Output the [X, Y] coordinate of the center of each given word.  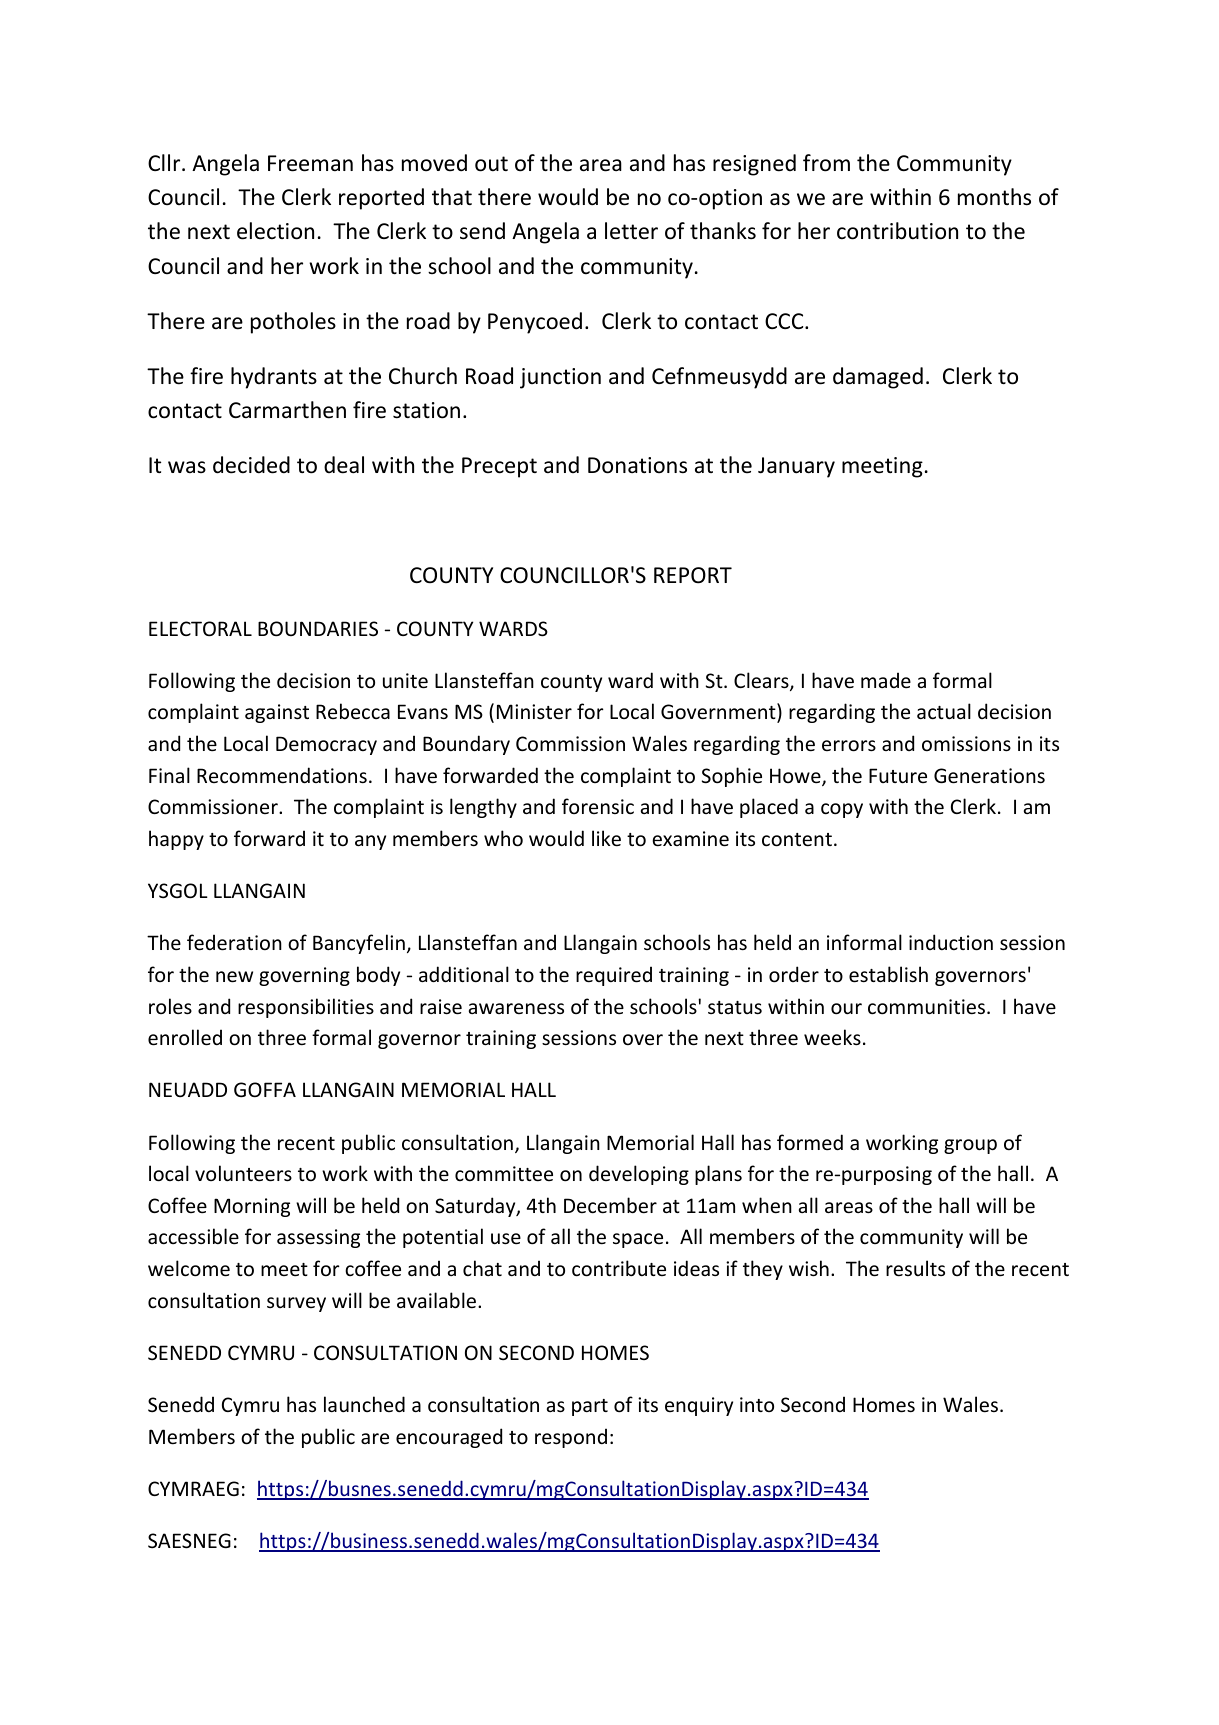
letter [631, 231]
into [757, 1404]
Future [898, 776]
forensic [598, 806]
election [275, 231]
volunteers [243, 1173]
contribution [897, 231]
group [970, 1146]
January [796, 467]
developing [639, 1175]
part [590, 1407]
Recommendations [282, 775]
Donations [637, 465]
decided [251, 465]
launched [364, 1404]
